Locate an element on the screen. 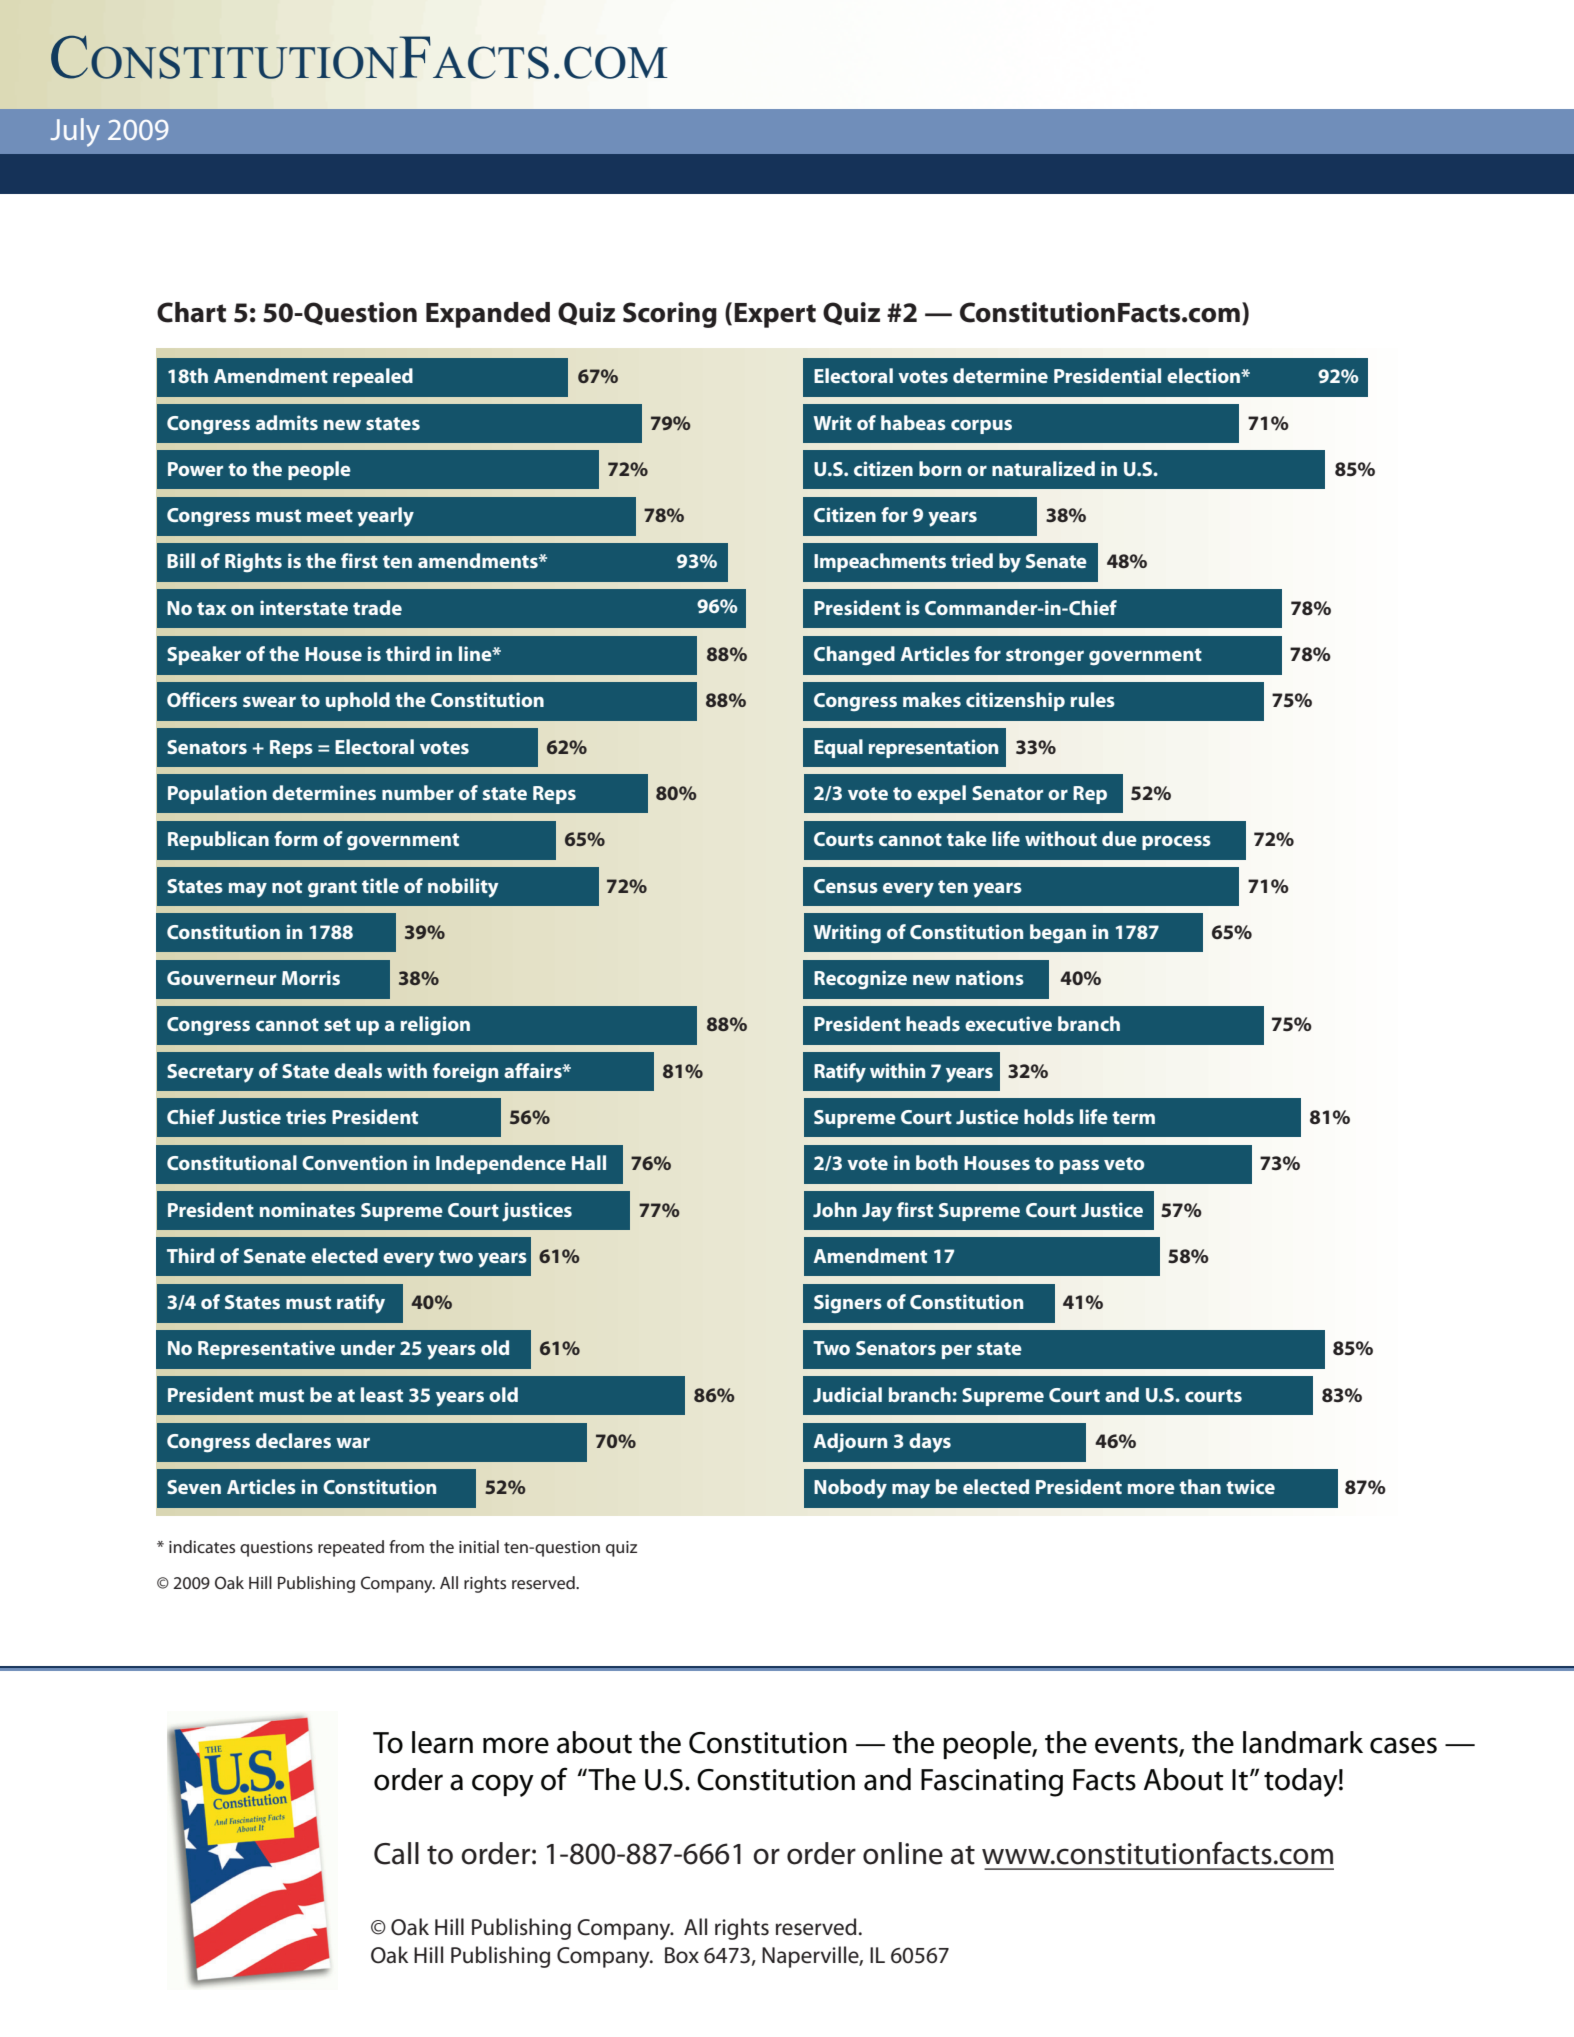 Image resolution: width=1574 pixels, height=2037 pixels. Changed is located at coordinates (854, 656).
